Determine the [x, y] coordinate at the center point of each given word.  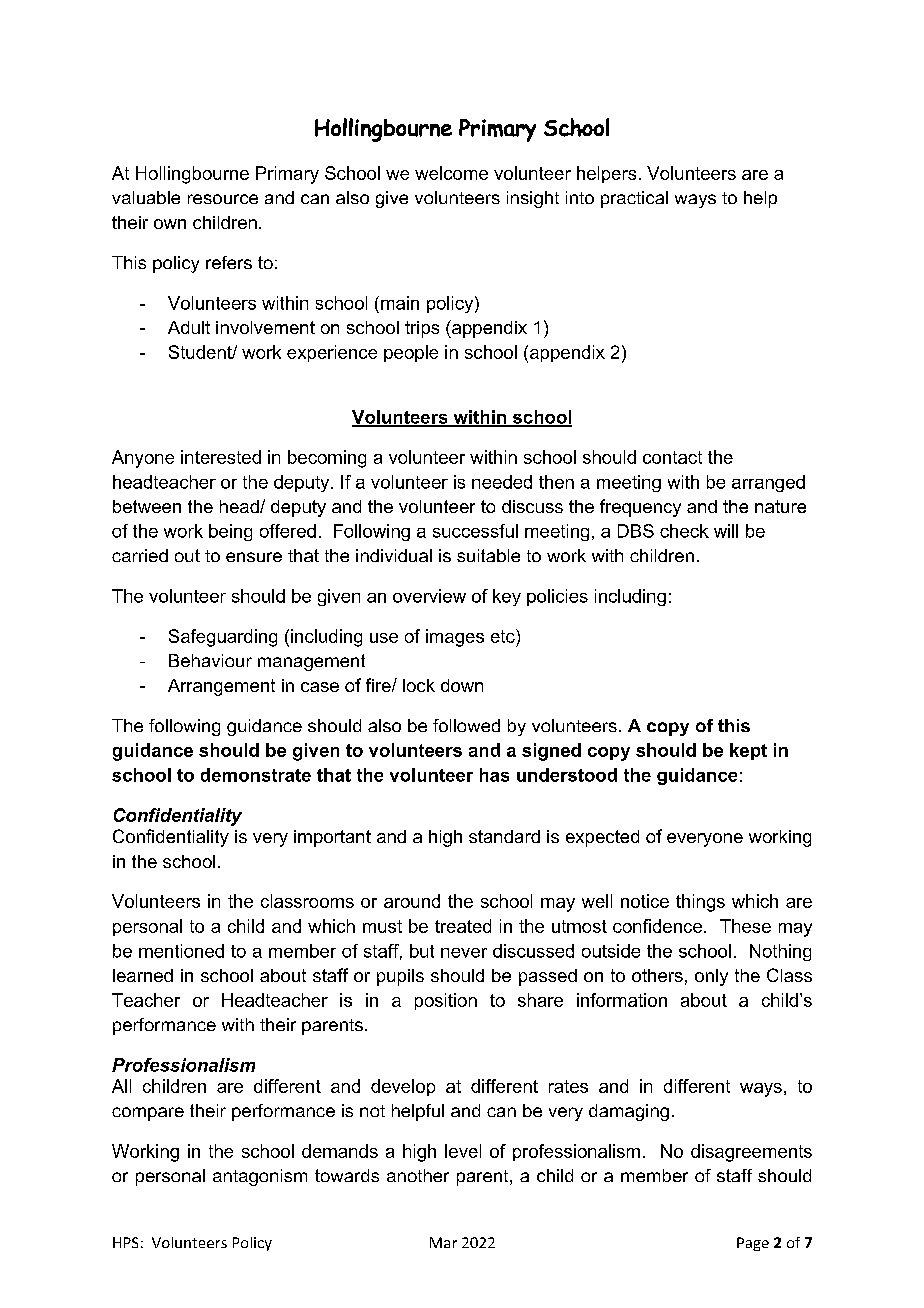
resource [223, 199]
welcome [451, 173]
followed [466, 725]
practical [634, 199]
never [464, 953]
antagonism [260, 1177]
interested [221, 457]
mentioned [181, 951]
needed [502, 482]
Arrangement [221, 687]
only [711, 977]
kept [748, 751]
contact [672, 457]
